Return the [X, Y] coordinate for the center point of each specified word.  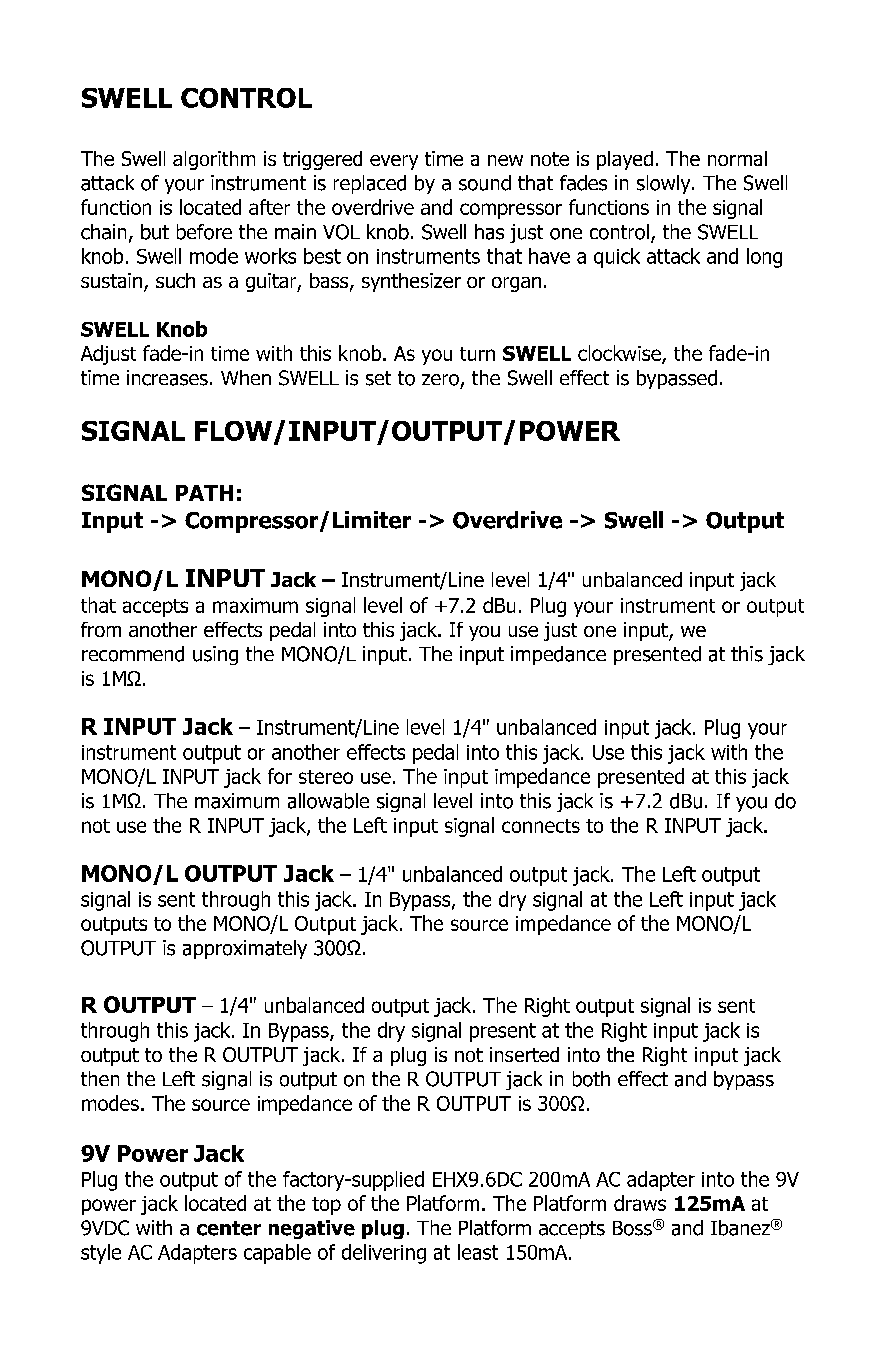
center [229, 1228]
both [591, 1079]
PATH [204, 493]
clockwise [620, 354]
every [394, 162]
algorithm [214, 160]
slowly [665, 184]
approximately [245, 949]
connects [541, 826]
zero [440, 380]
